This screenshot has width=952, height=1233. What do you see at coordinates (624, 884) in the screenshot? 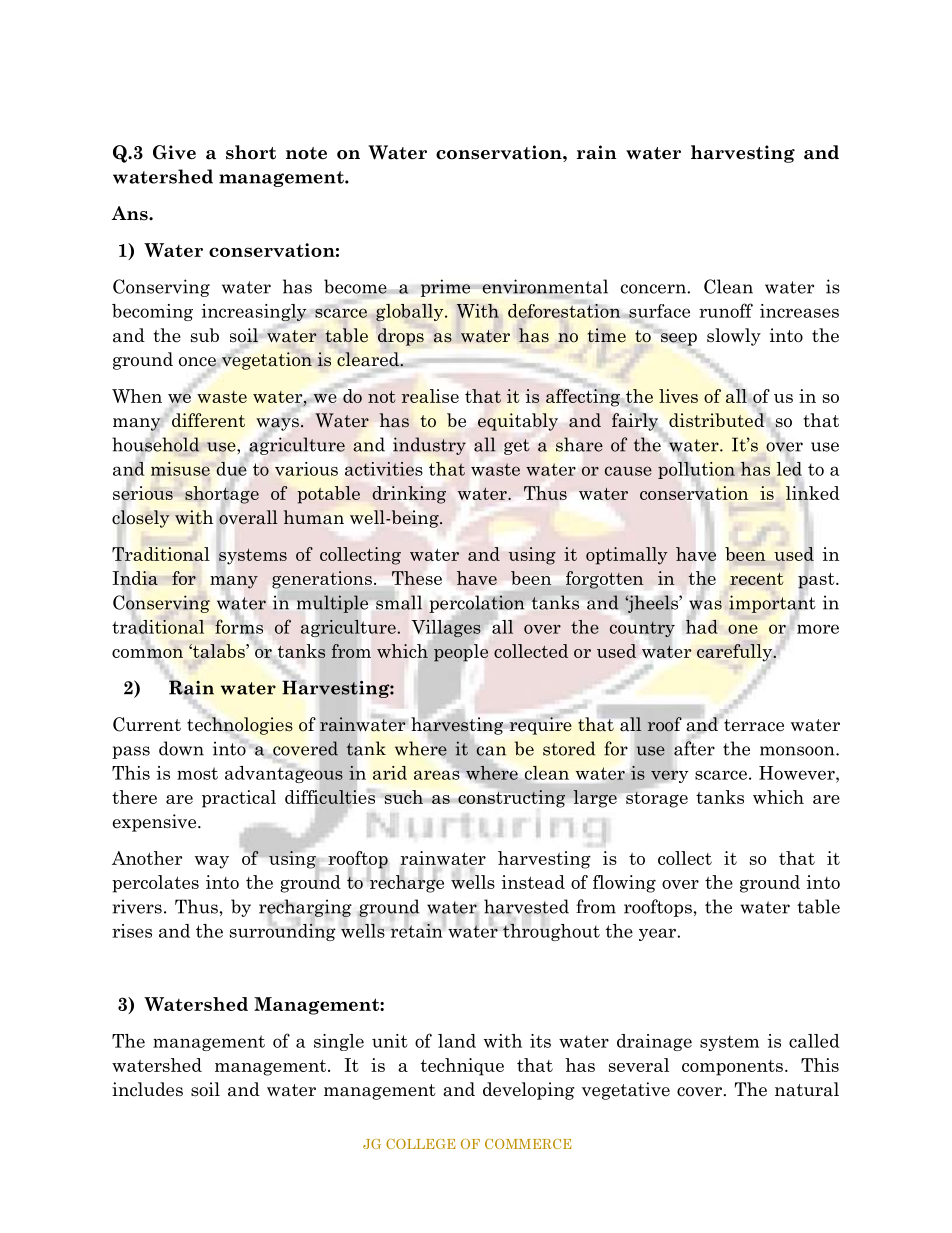
I see `flowing` at bounding box center [624, 884].
